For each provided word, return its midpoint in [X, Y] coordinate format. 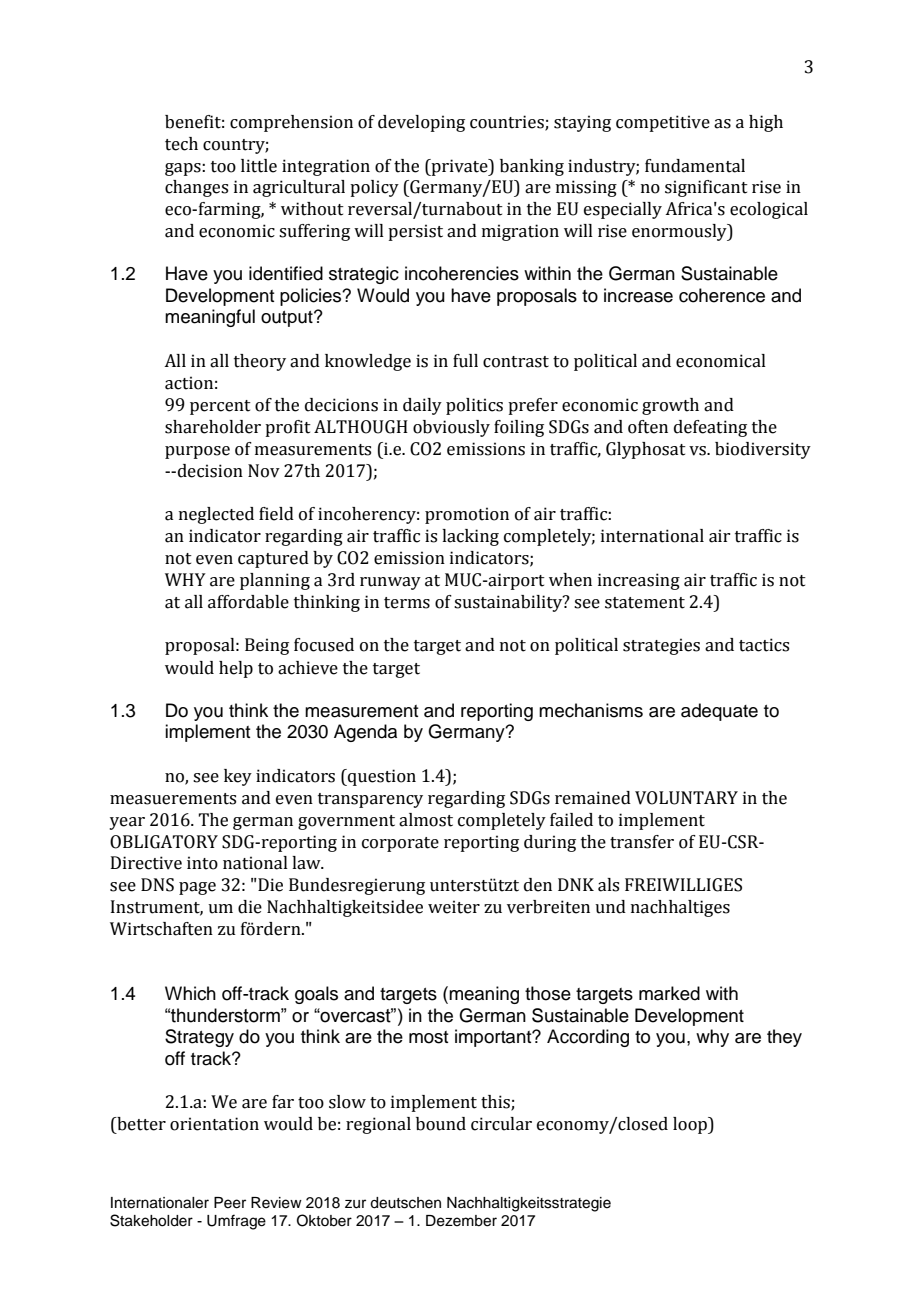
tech [181, 144]
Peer [230, 1203]
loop [691, 1125]
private [459, 167]
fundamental [695, 166]
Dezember [461, 1221]
